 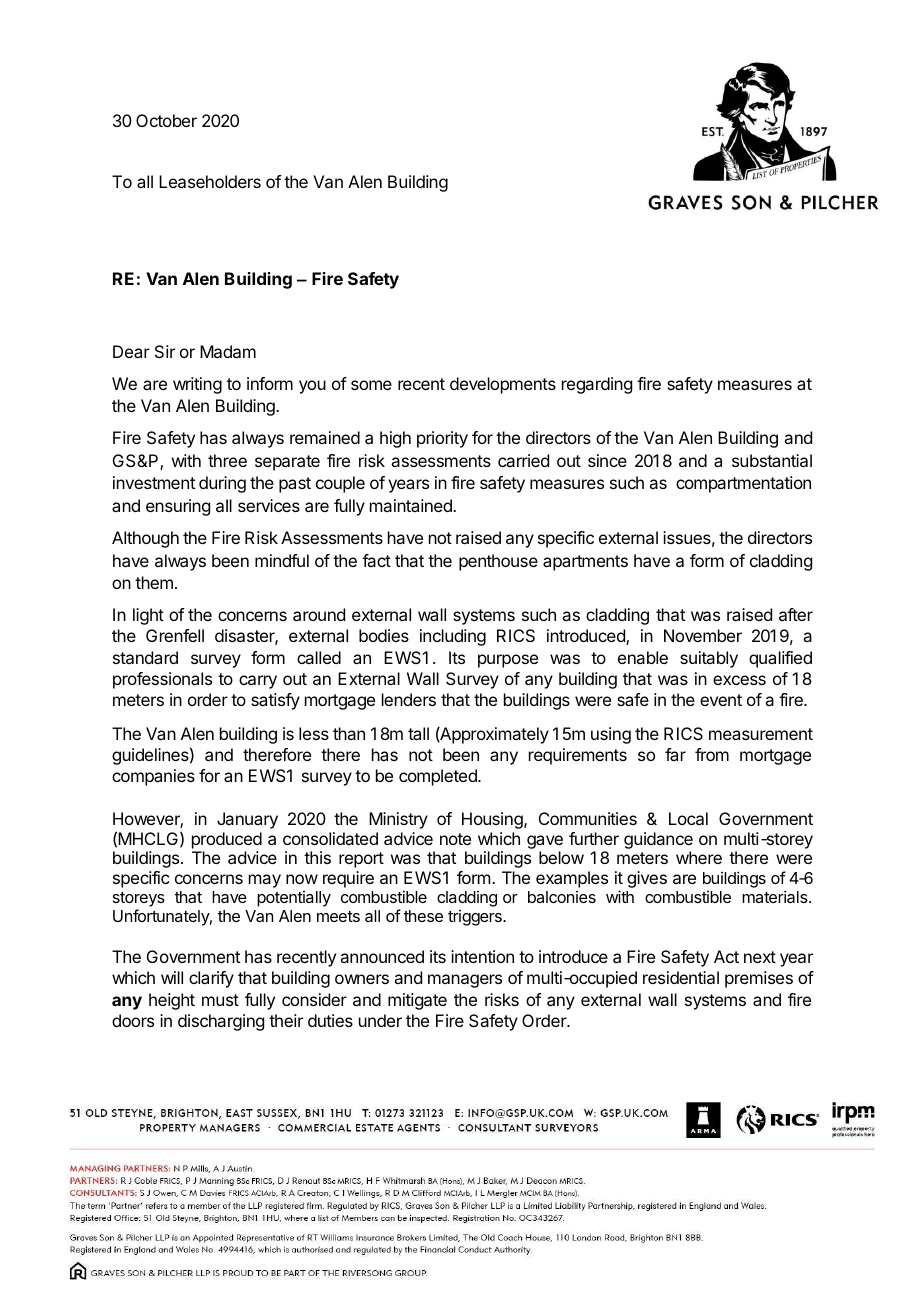 What do you see at coordinates (772, 460) in the screenshot?
I see `substantial` at bounding box center [772, 460].
